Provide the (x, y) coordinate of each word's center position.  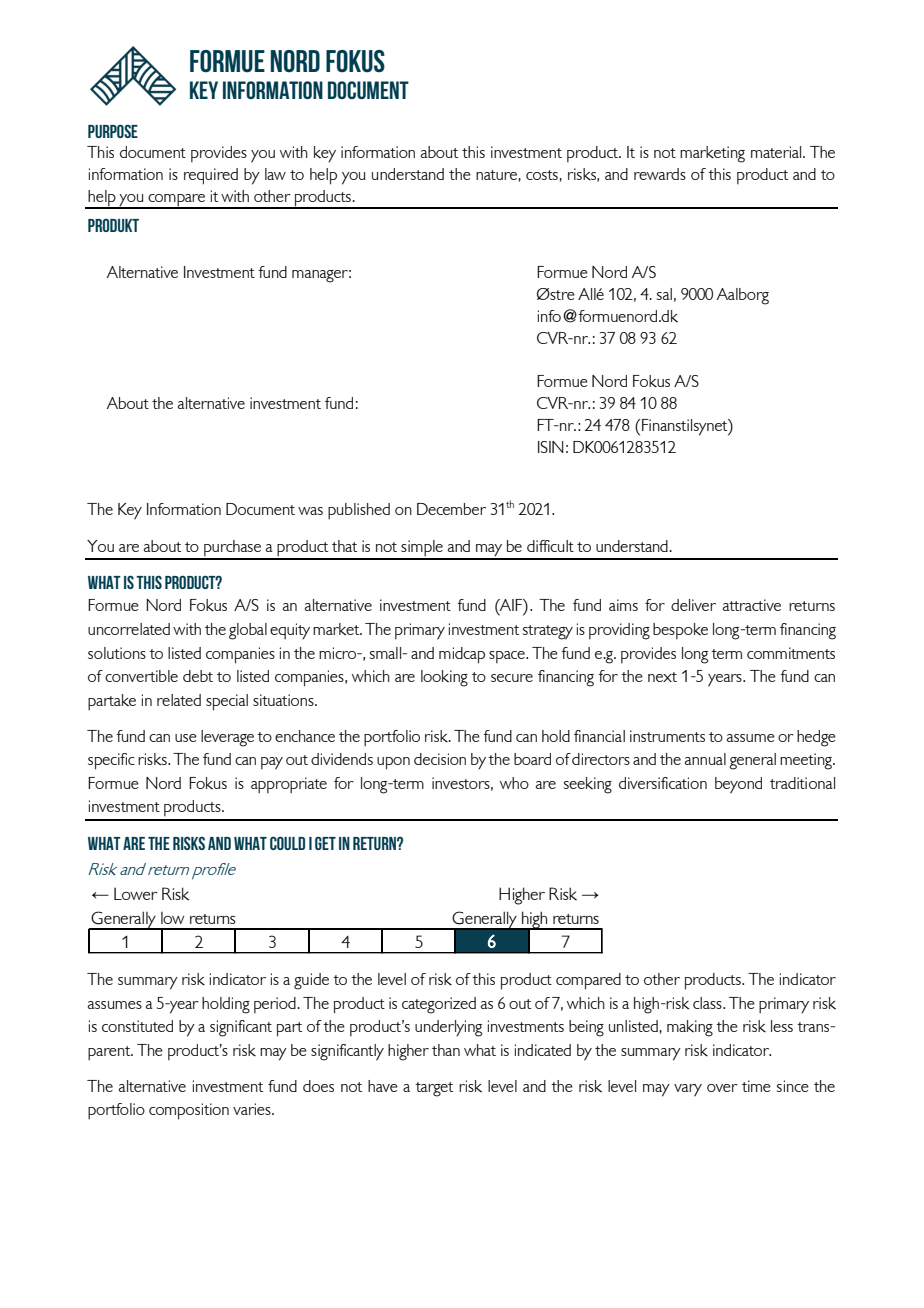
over (722, 1088)
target (434, 1089)
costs (542, 175)
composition (189, 1111)
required (211, 176)
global (248, 631)
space (508, 657)
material (777, 152)
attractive (752, 605)
